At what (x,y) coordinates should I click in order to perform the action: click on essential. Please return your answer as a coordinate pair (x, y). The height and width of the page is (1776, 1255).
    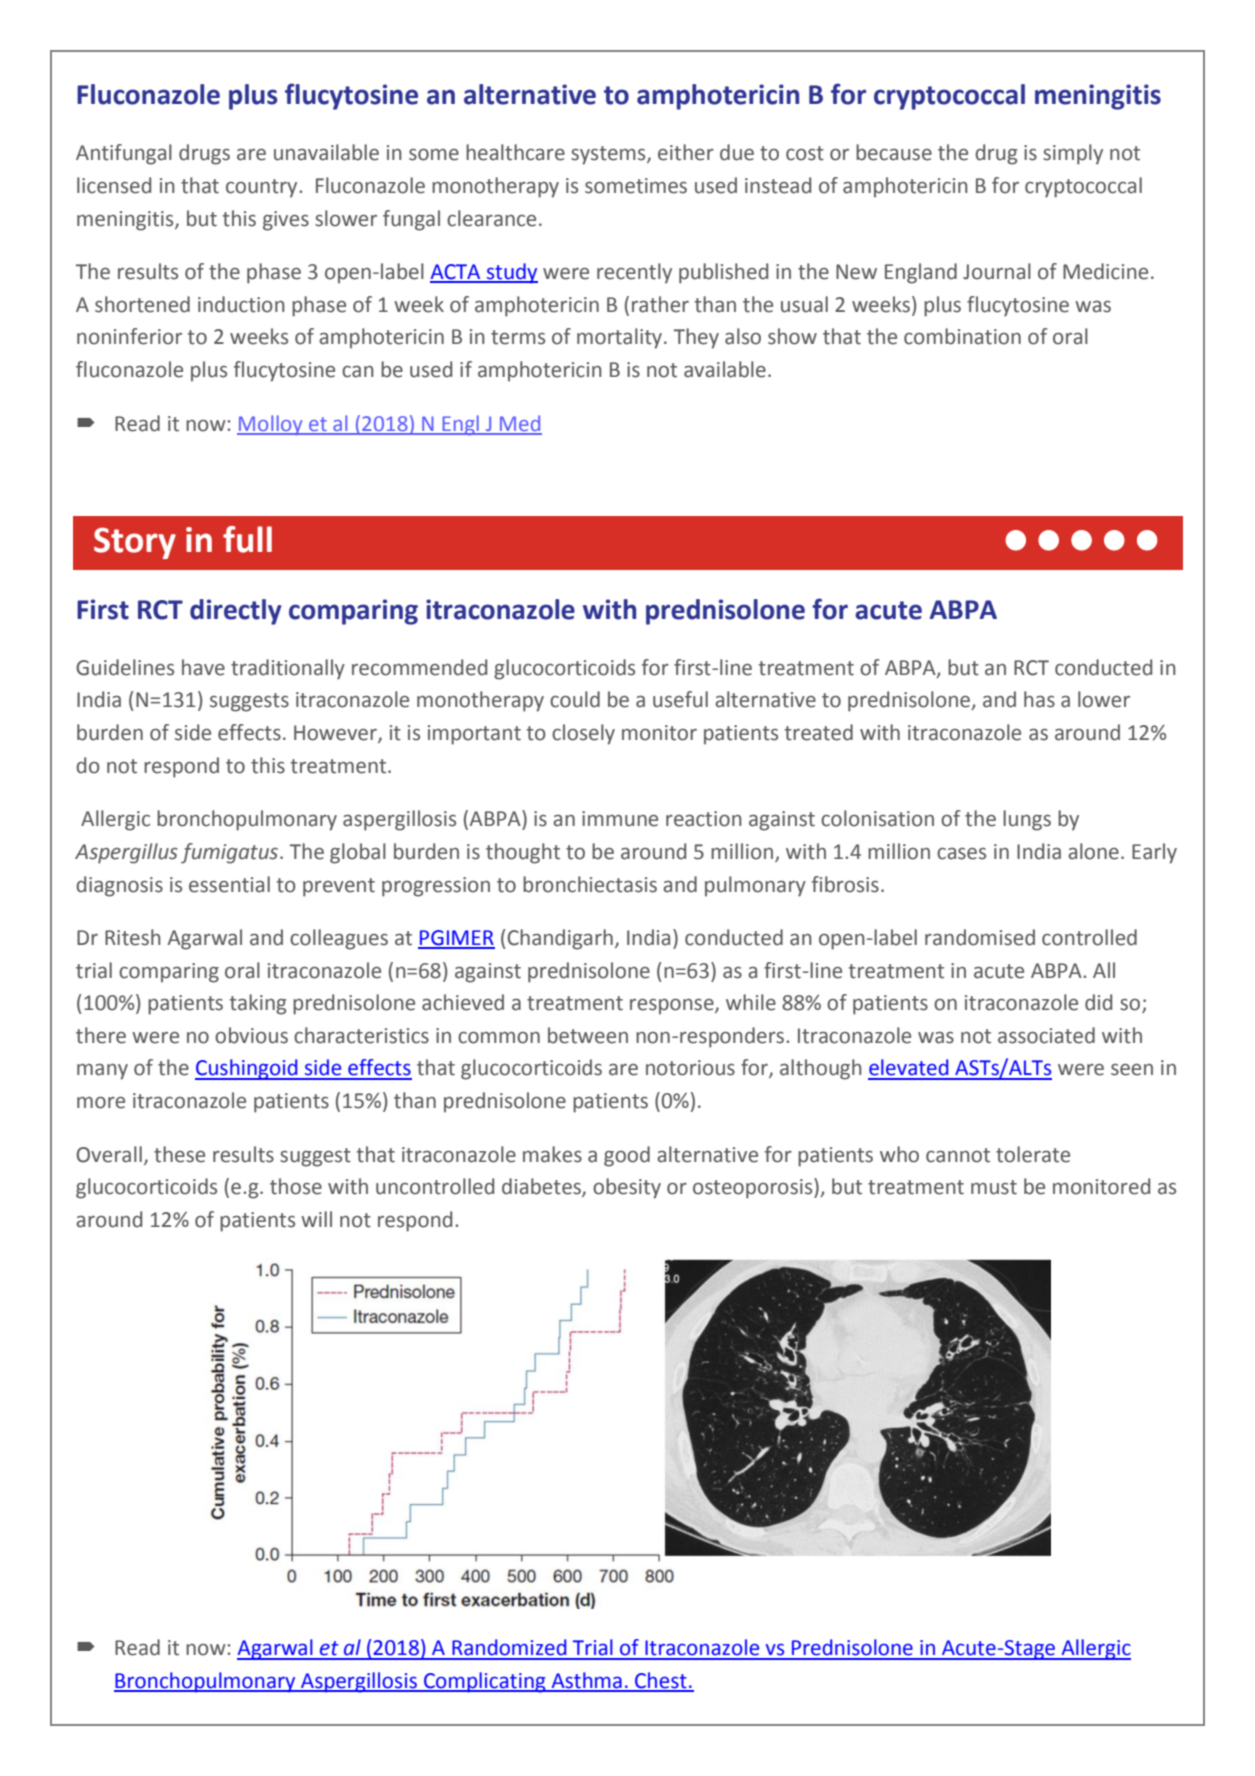
    Looking at the image, I should click on (229, 884).
